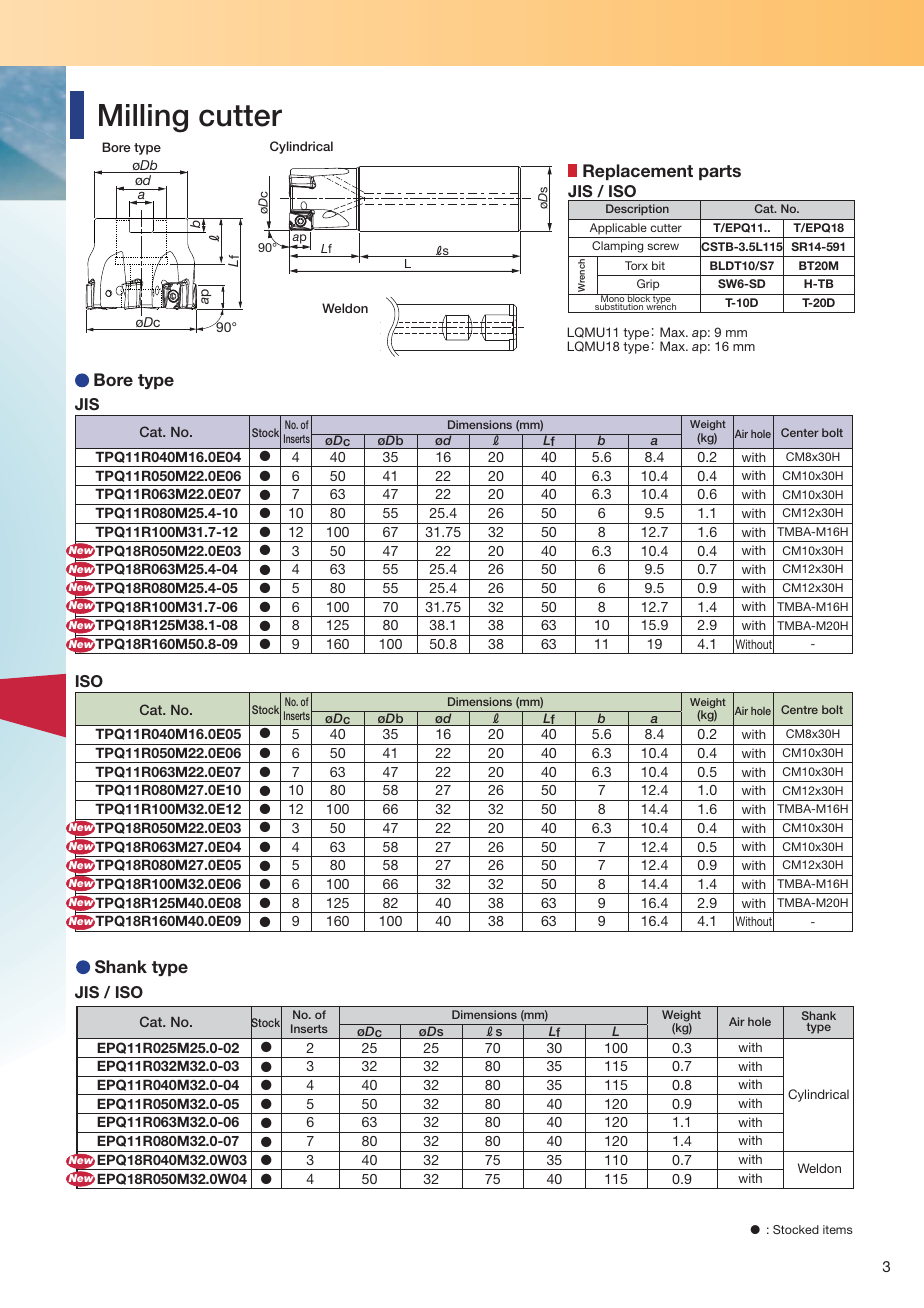  I want to click on items, so click(838, 1229).
